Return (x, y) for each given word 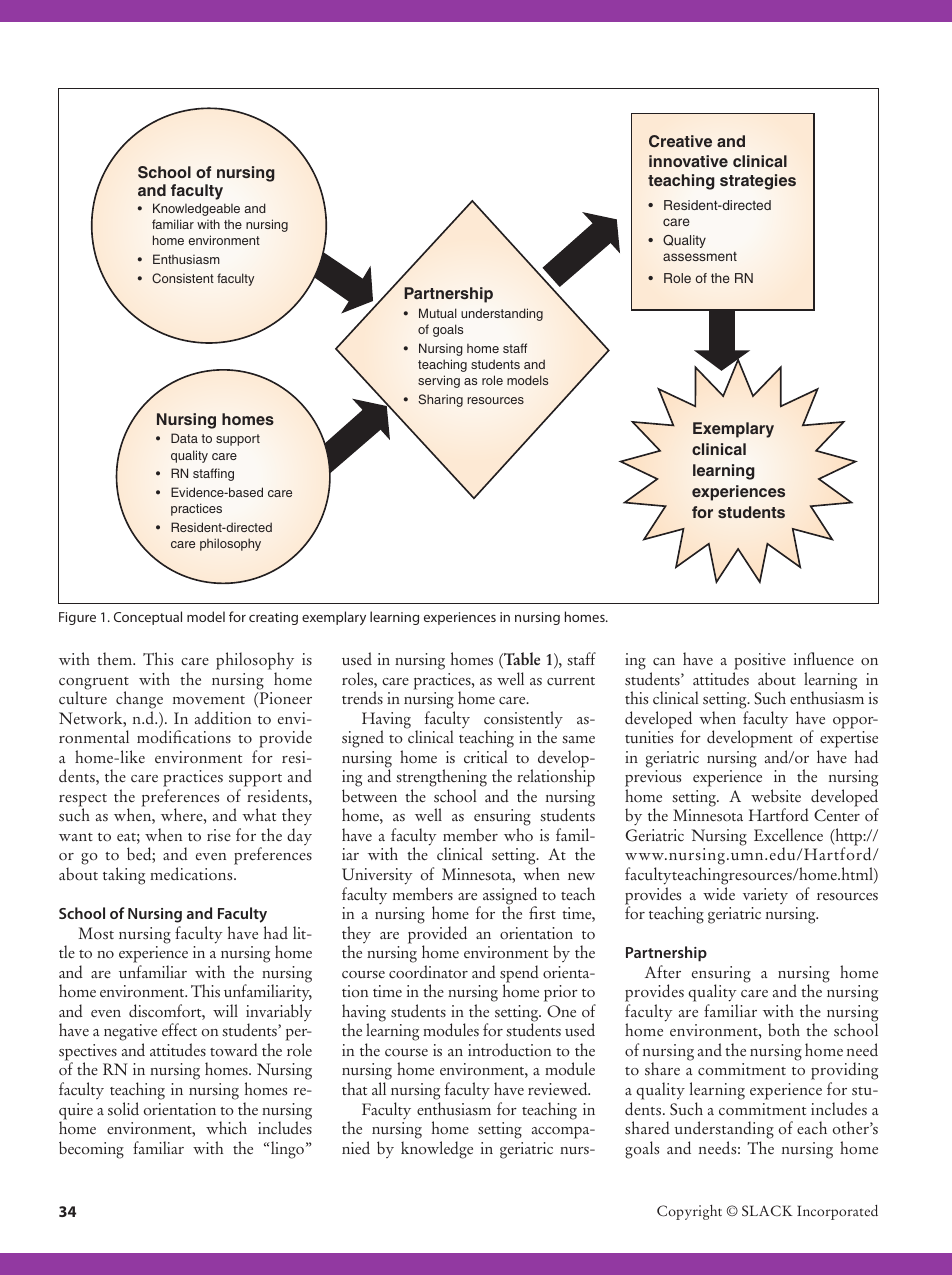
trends (362, 698)
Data (184, 438)
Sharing (440, 400)
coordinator (428, 972)
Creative (680, 141)
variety (765, 896)
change (139, 701)
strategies (758, 182)
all (379, 1088)
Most (96, 933)
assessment (700, 256)
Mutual (438, 313)
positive (760, 661)
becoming (91, 1150)
